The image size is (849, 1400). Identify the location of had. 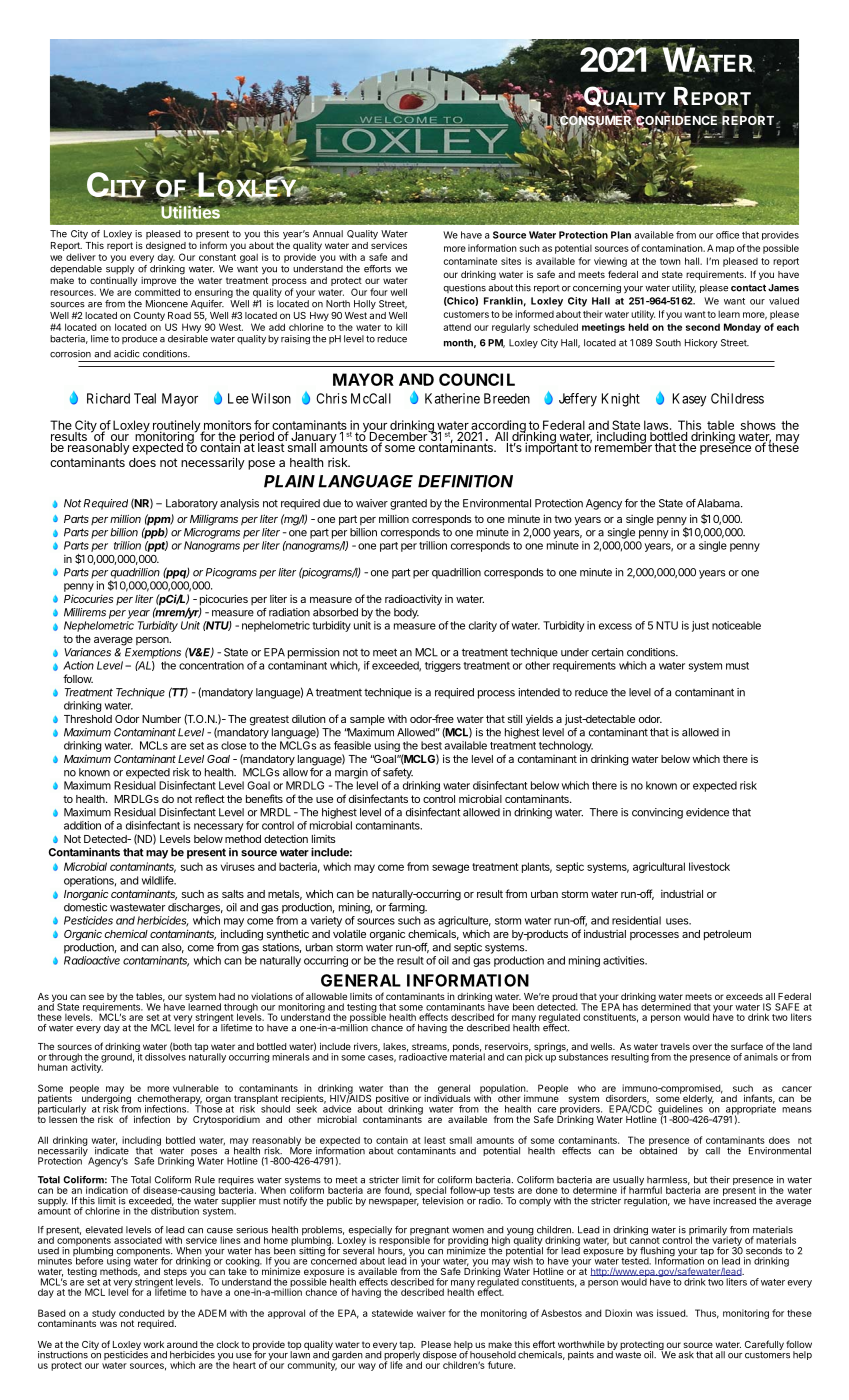
(227, 996).
